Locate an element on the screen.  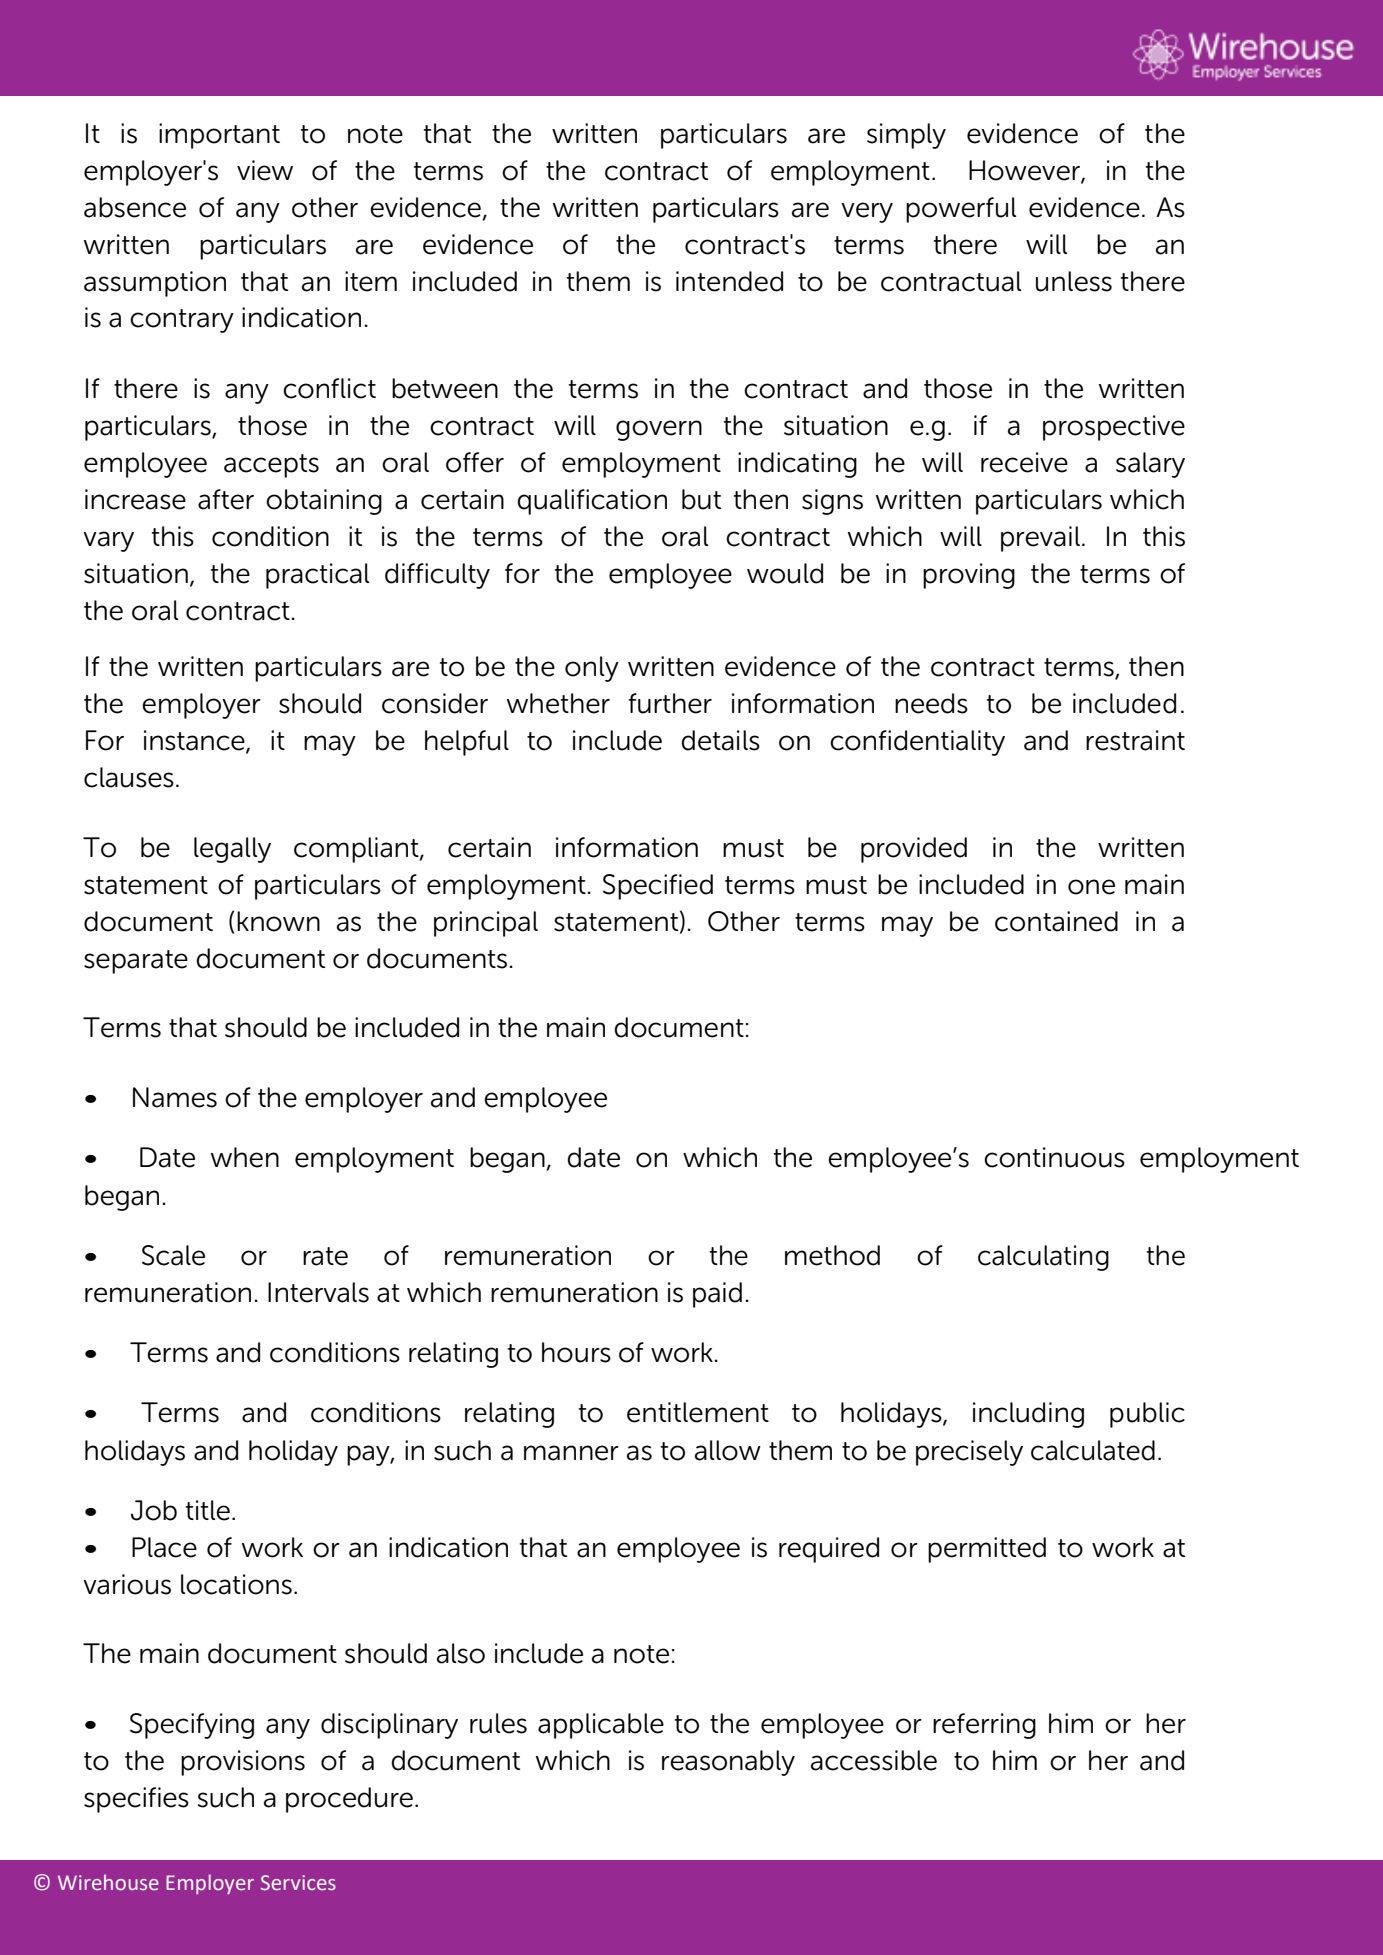
manner is located at coordinates (571, 1453).
